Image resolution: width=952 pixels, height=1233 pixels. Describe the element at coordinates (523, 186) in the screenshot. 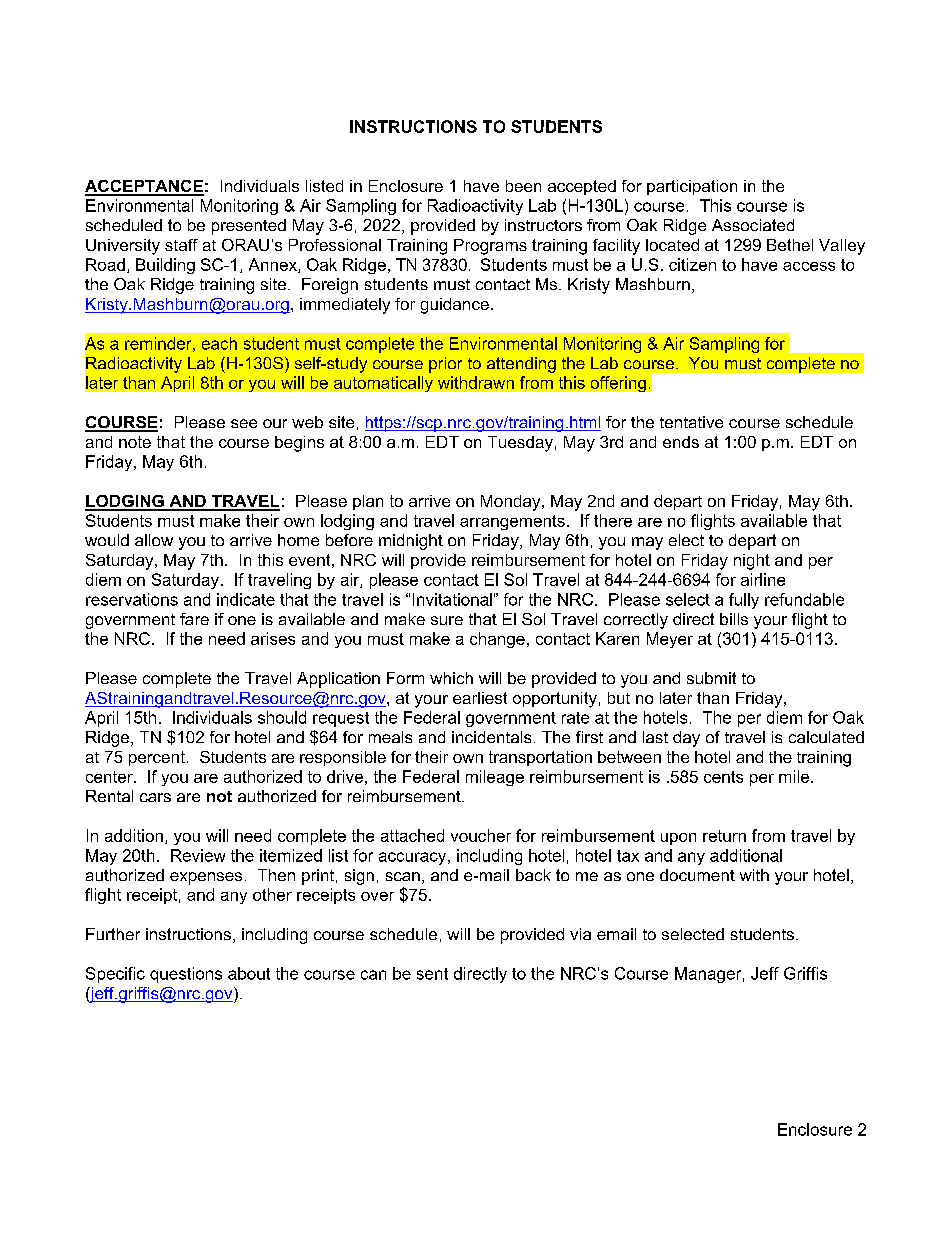

I see `been` at that location.
